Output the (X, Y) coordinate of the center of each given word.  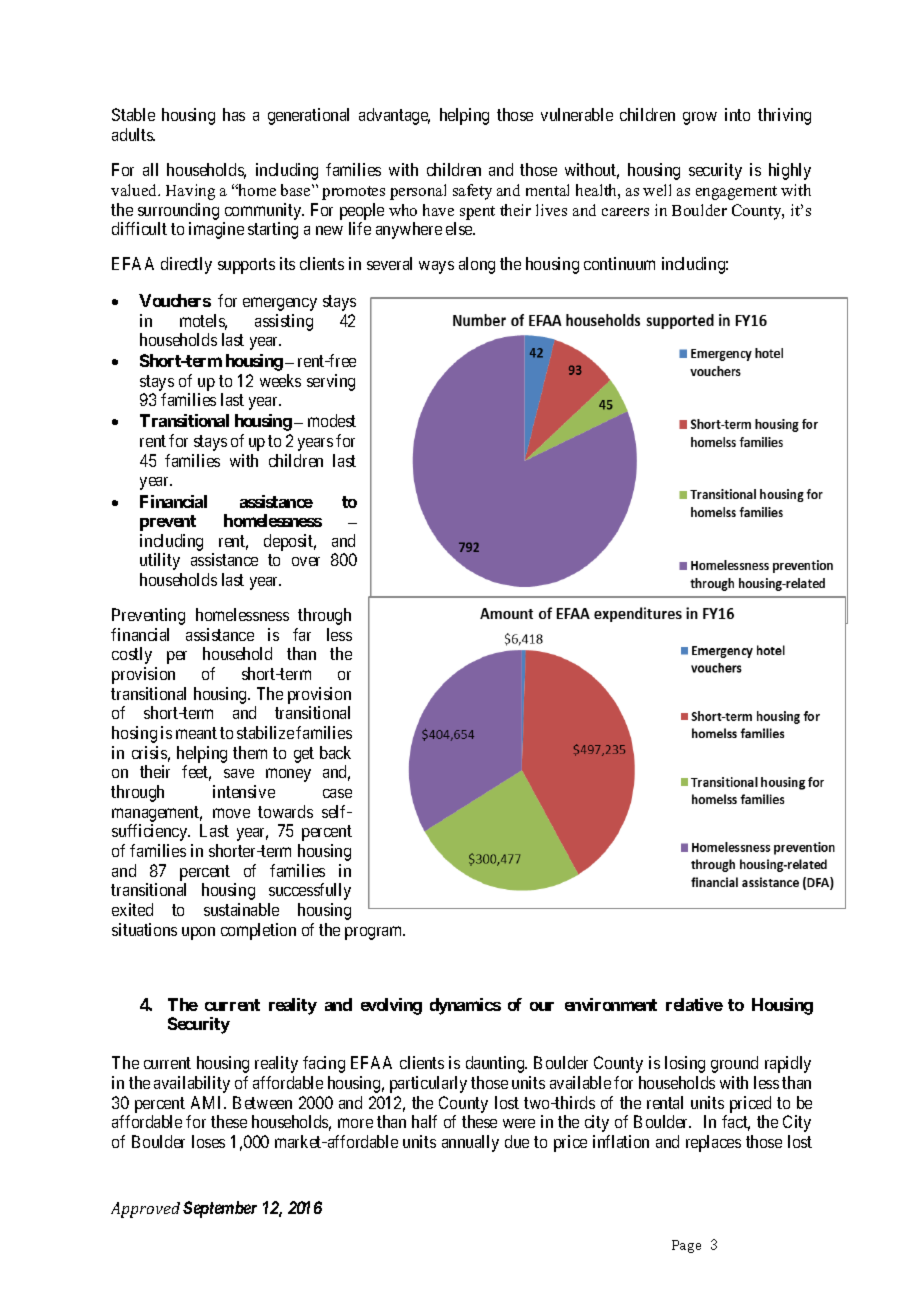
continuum (619, 263)
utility (160, 561)
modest (332, 420)
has (234, 114)
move (231, 813)
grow (700, 118)
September (220, 1209)
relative (694, 1004)
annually (470, 1143)
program (375, 933)
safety (472, 192)
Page (686, 1246)
